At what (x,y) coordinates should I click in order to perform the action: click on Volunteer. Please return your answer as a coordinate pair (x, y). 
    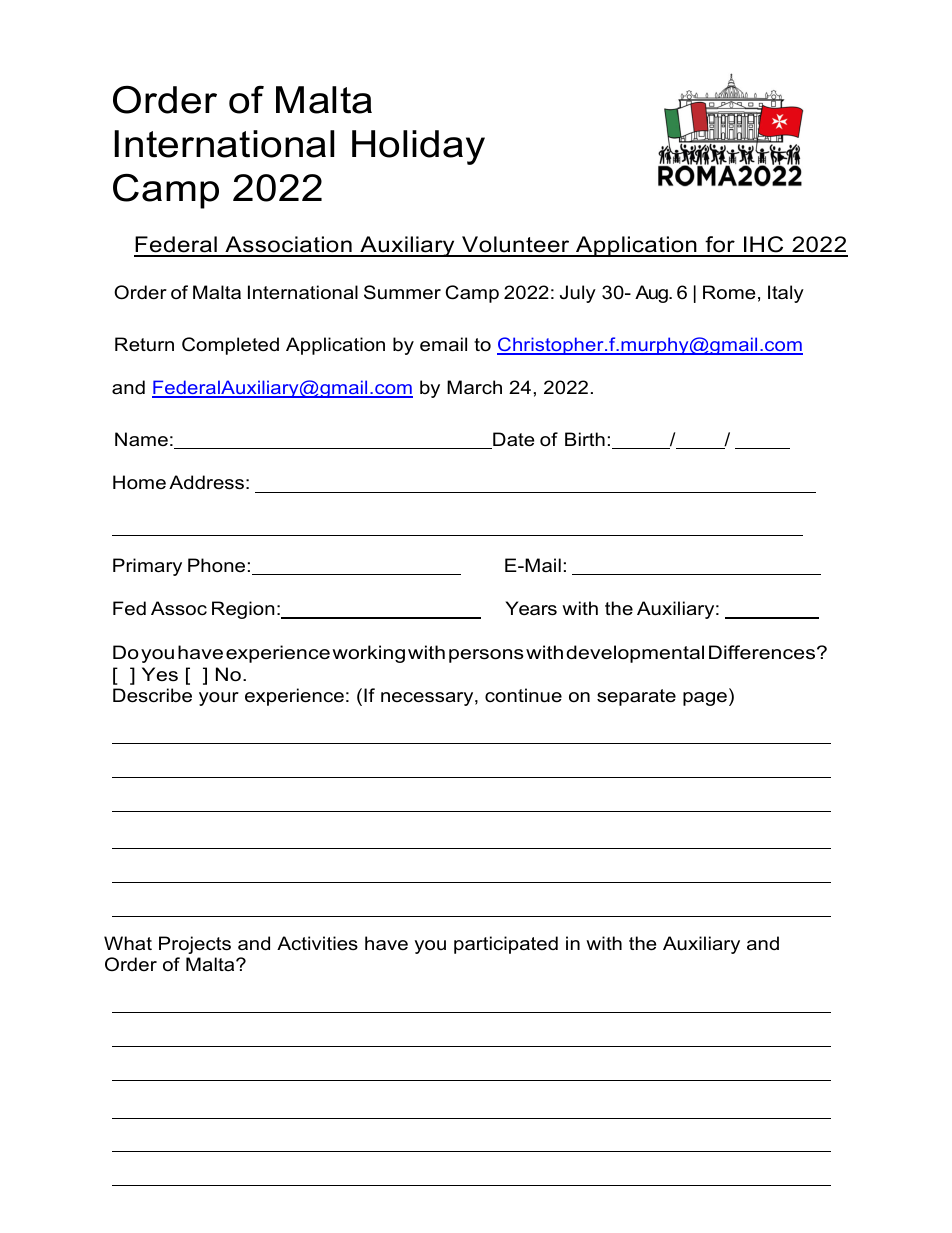
    Looking at the image, I should click on (516, 246).
